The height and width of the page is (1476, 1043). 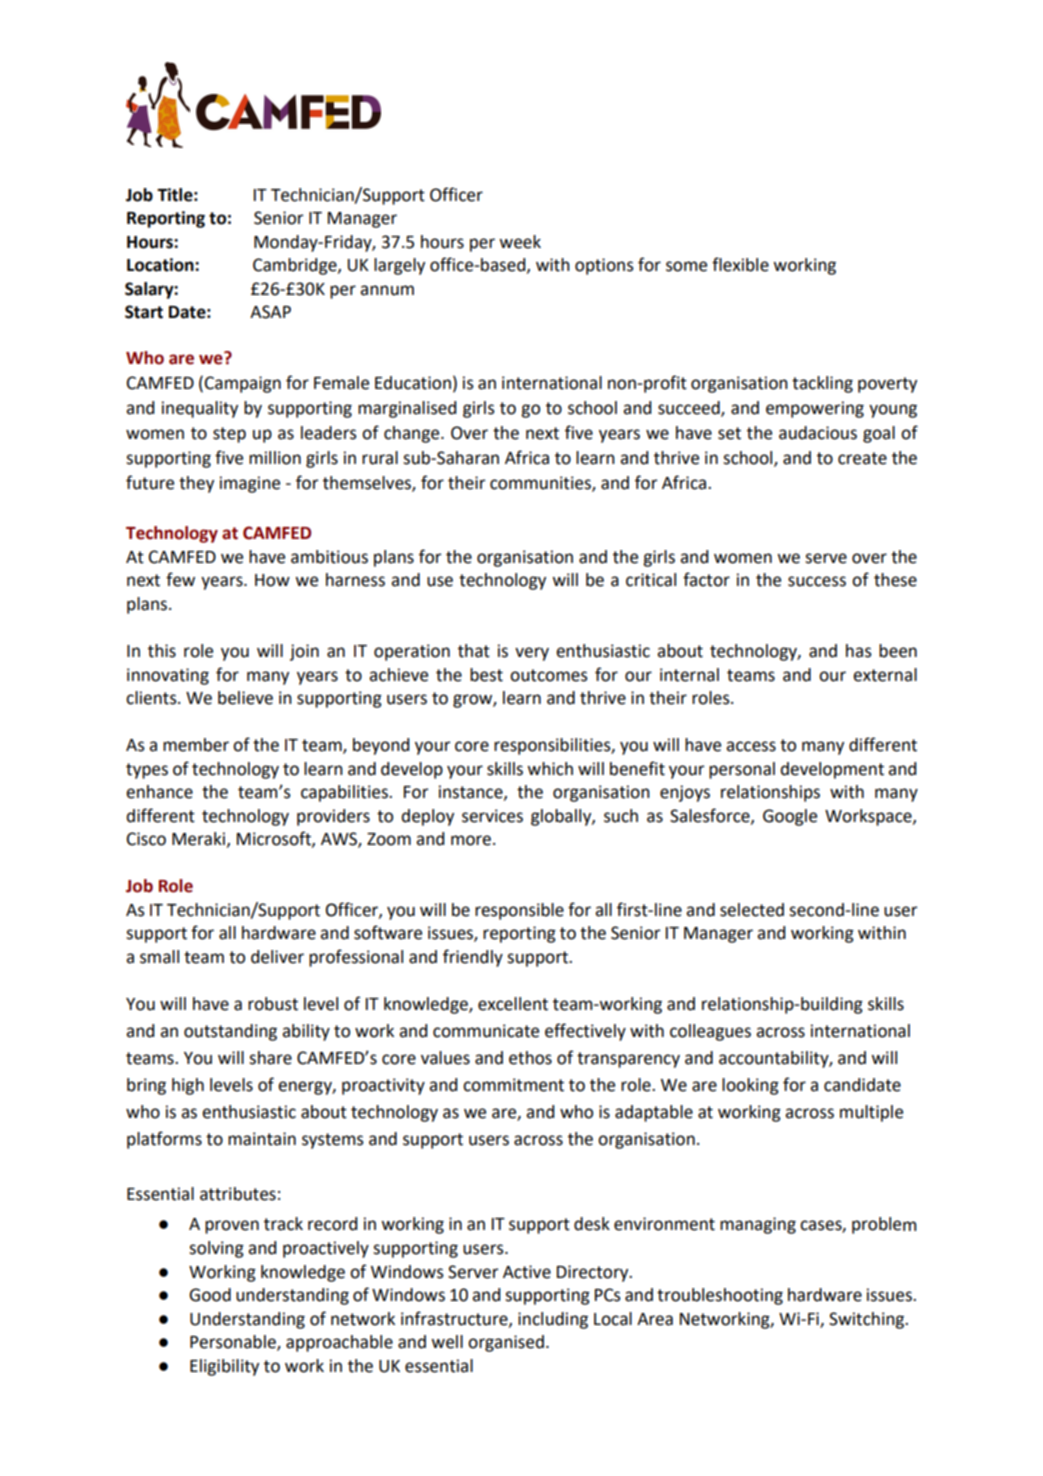 What do you see at coordinates (159, 792) in the page?
I see `enhance` at bounding box center [159, 792].
